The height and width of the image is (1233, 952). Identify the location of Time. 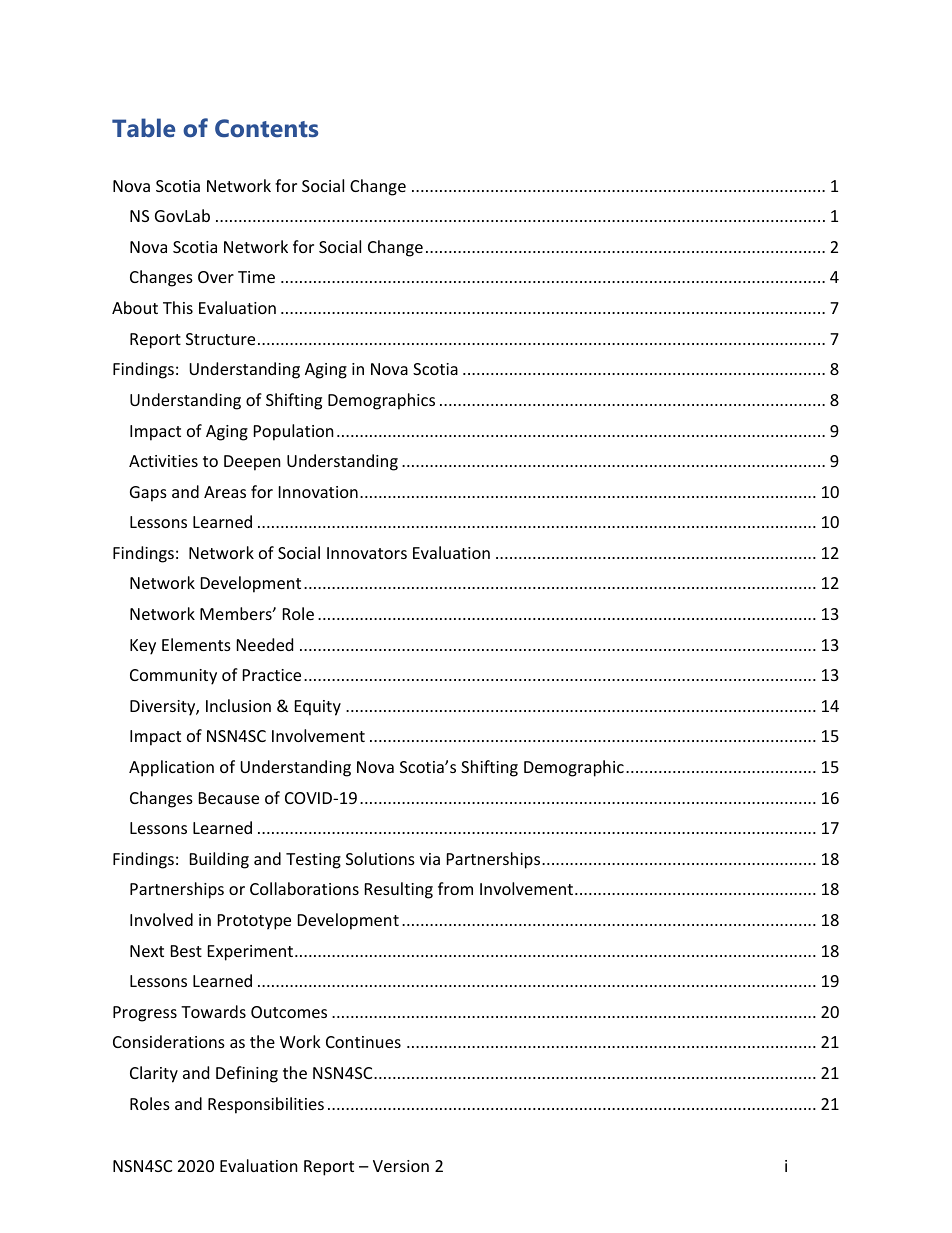
(256, 277).
